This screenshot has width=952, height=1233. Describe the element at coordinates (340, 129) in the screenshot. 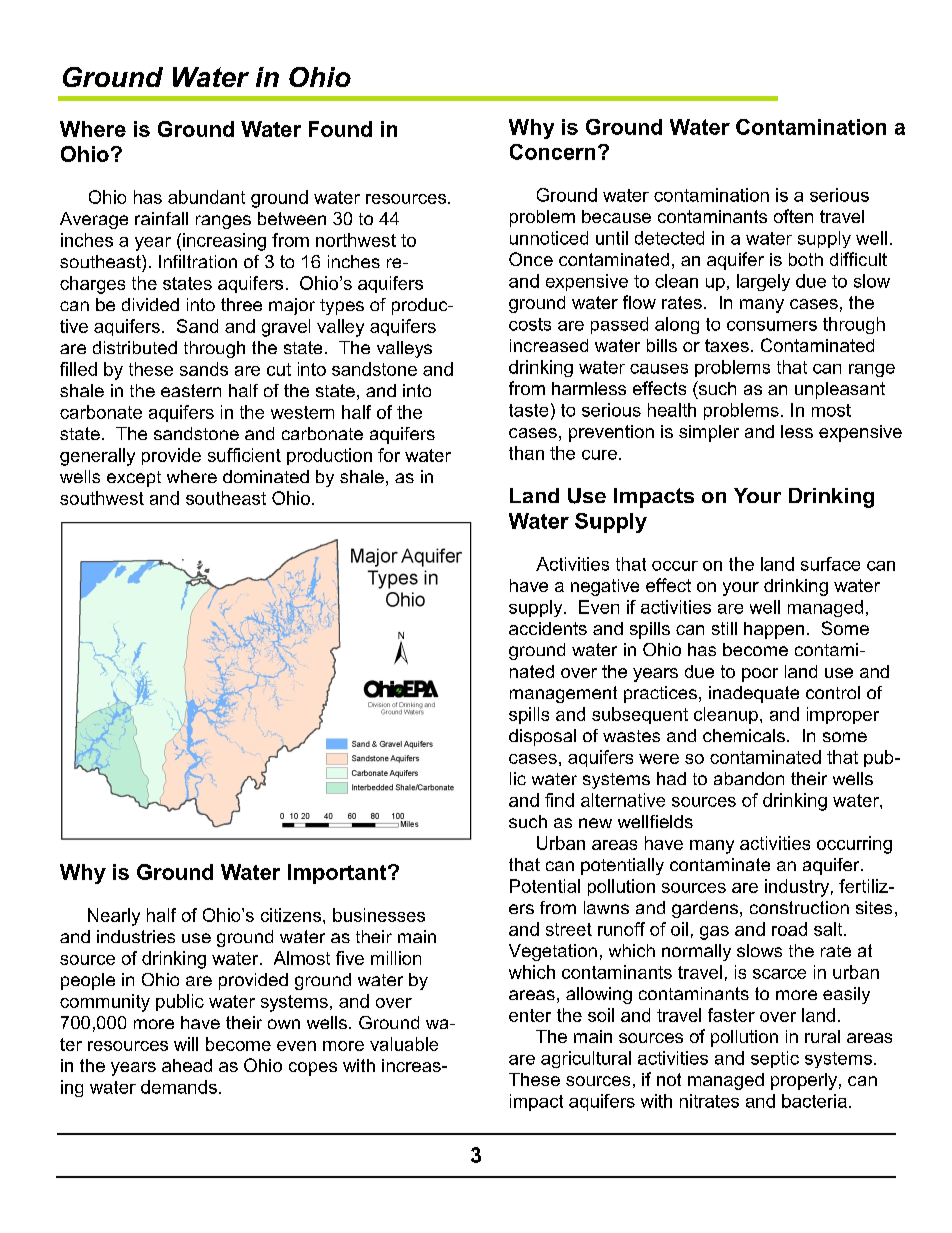

I see `Found` at that location.
